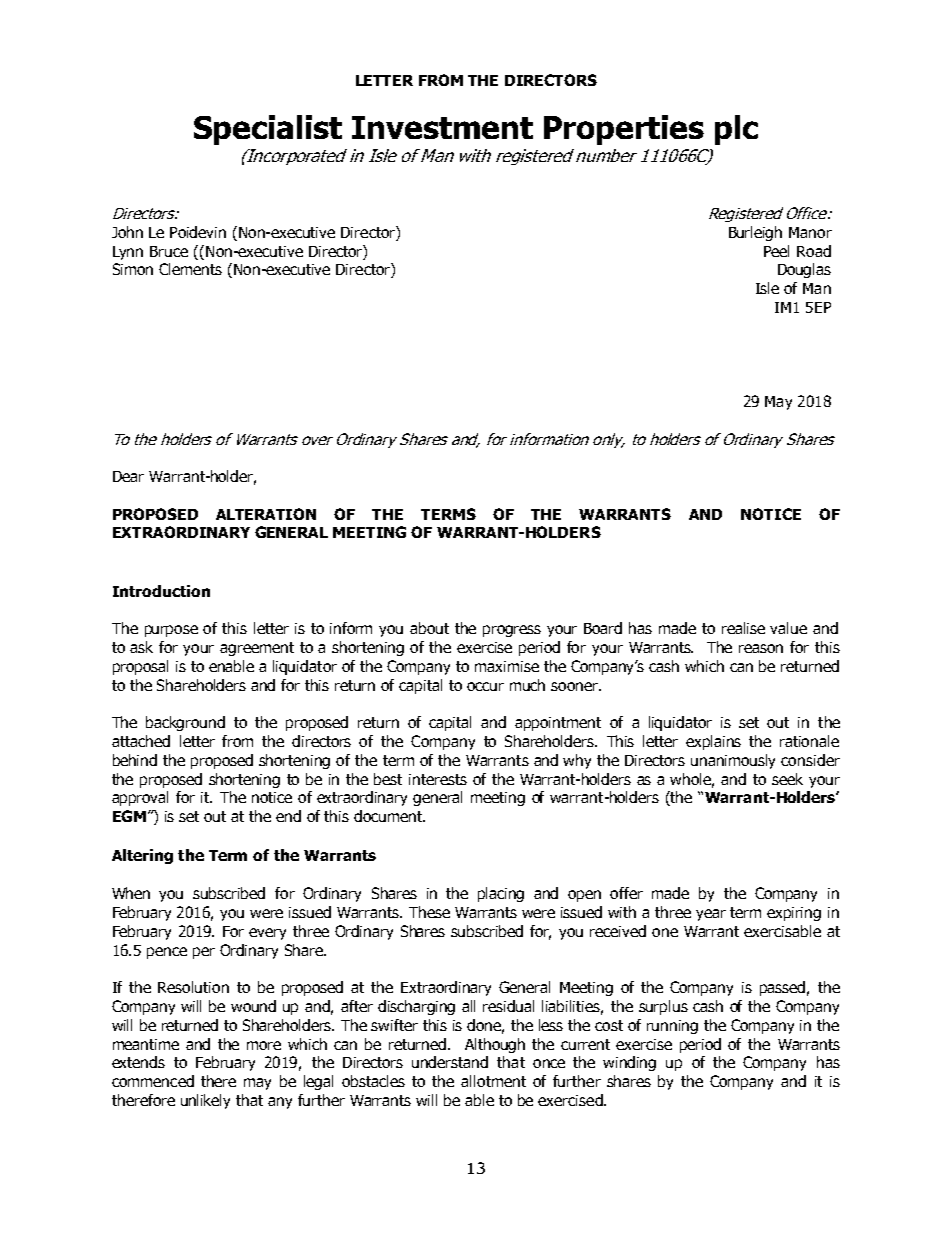 This screenshot has height=1233, width=952. What do you see at coordinates (205, 1101) in the screenshot?
I see `unlikely` at bounding box center [205, 1101].
